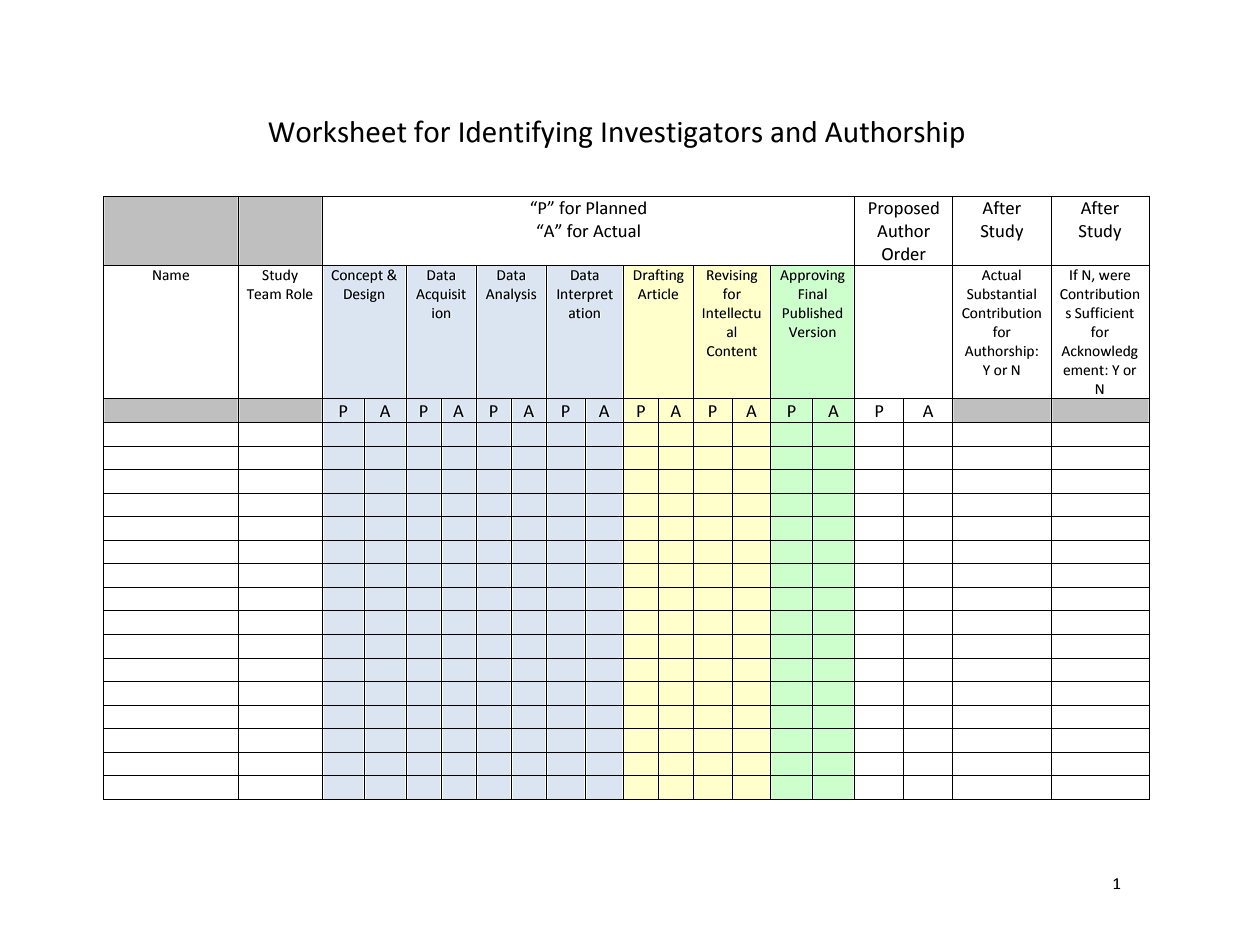  What do you see at coordinates (584, 313) in the screenshot?
I see `ation` at bounding box center [584, 313].
